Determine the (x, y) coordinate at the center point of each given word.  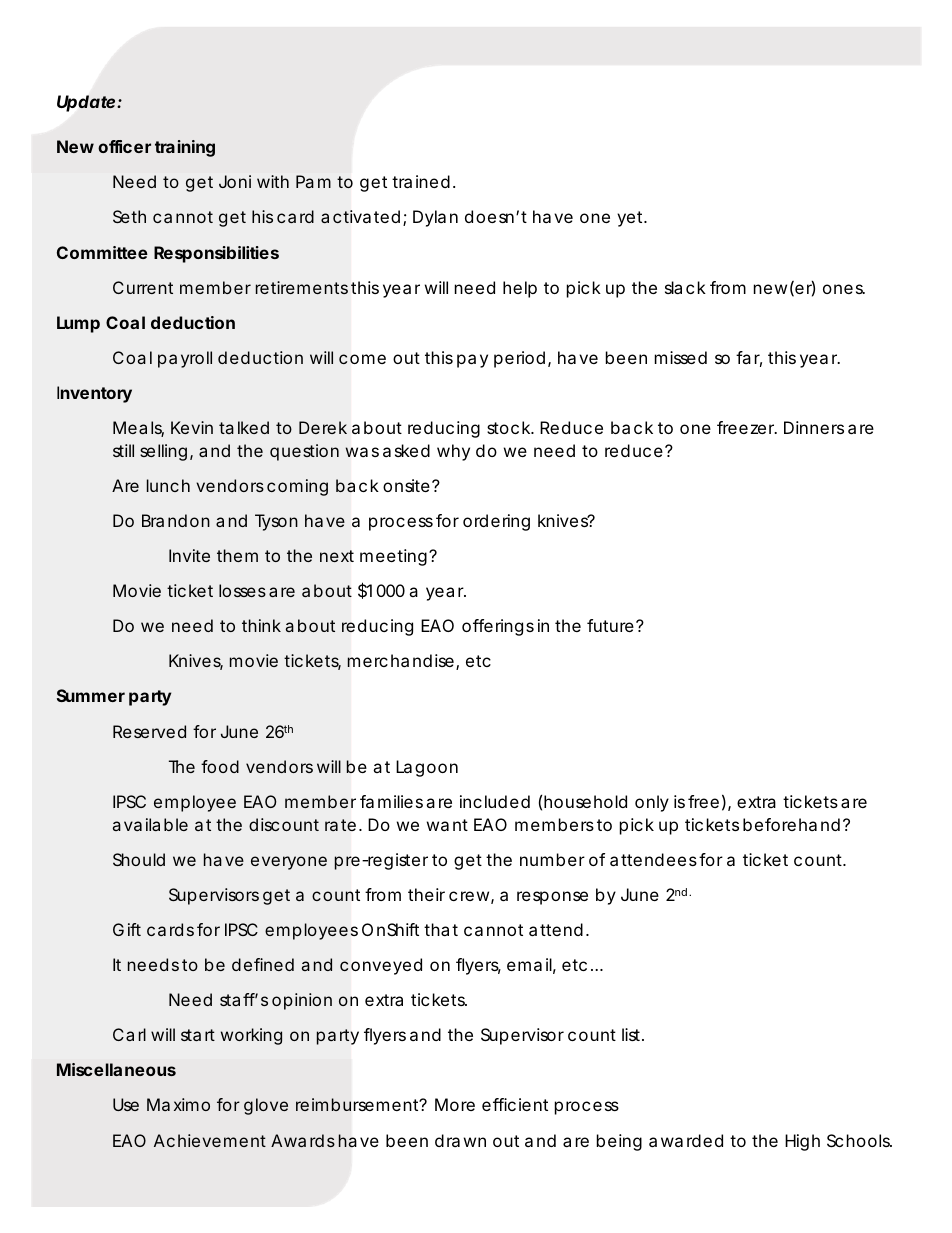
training (185, 148)
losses (242, 590)
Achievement (210, 1140)
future (610, 625)
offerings (498, 627)
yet (631, 219)
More (455, 1104)
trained (421, 181)
